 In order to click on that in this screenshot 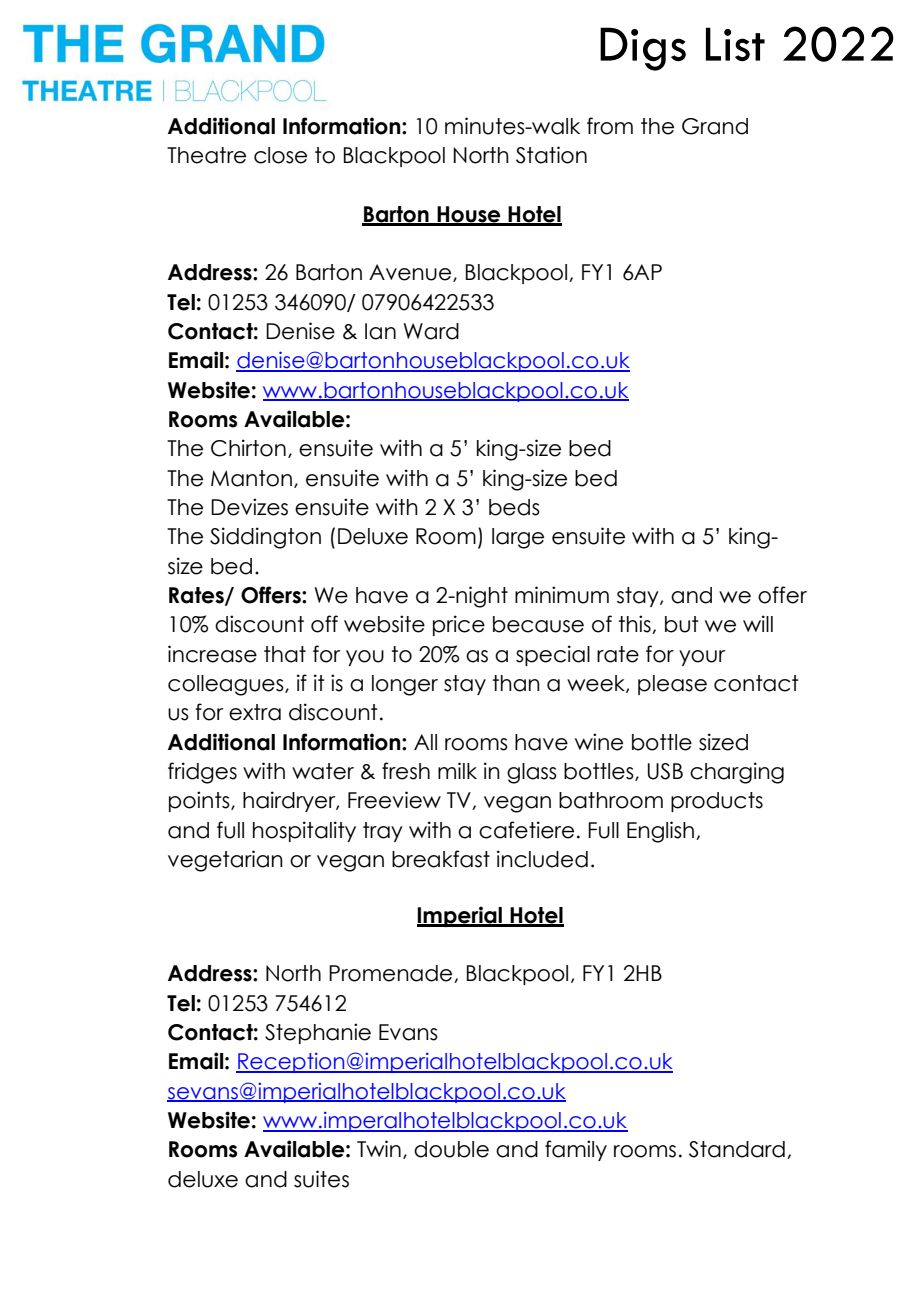, I will do `click(285, 654)`.
